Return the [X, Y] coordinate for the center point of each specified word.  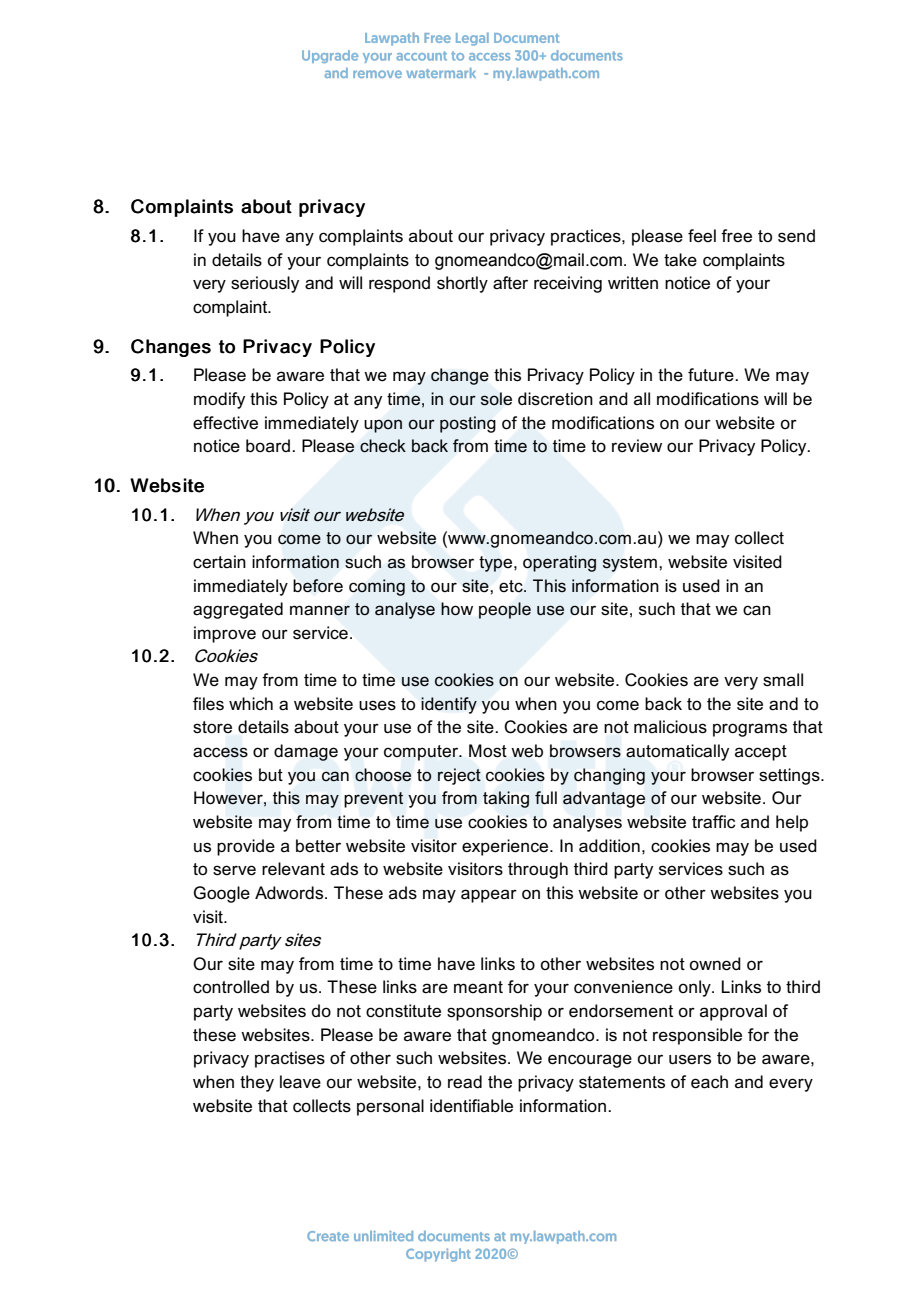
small [783, 680]
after [510, 283]
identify [449, 705]
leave [300, 1082]
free [736, 235]
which [251, 703]
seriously [265, 284]
